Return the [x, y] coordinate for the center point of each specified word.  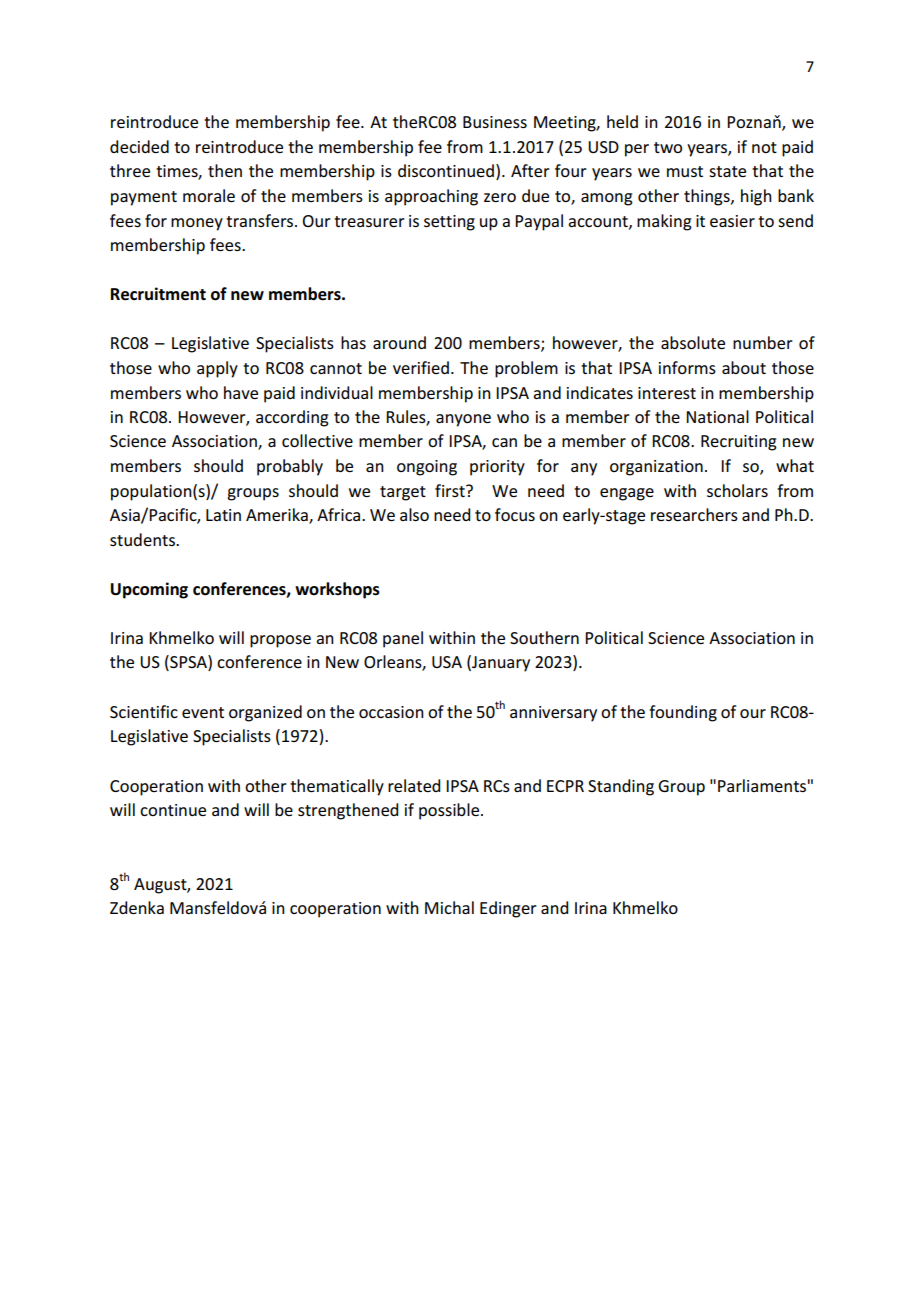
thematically [337, 787]
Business [495, 122]
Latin [223, 515]
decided [139, 146]
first [451, 490]
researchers [694, 514]
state [727, 171]
